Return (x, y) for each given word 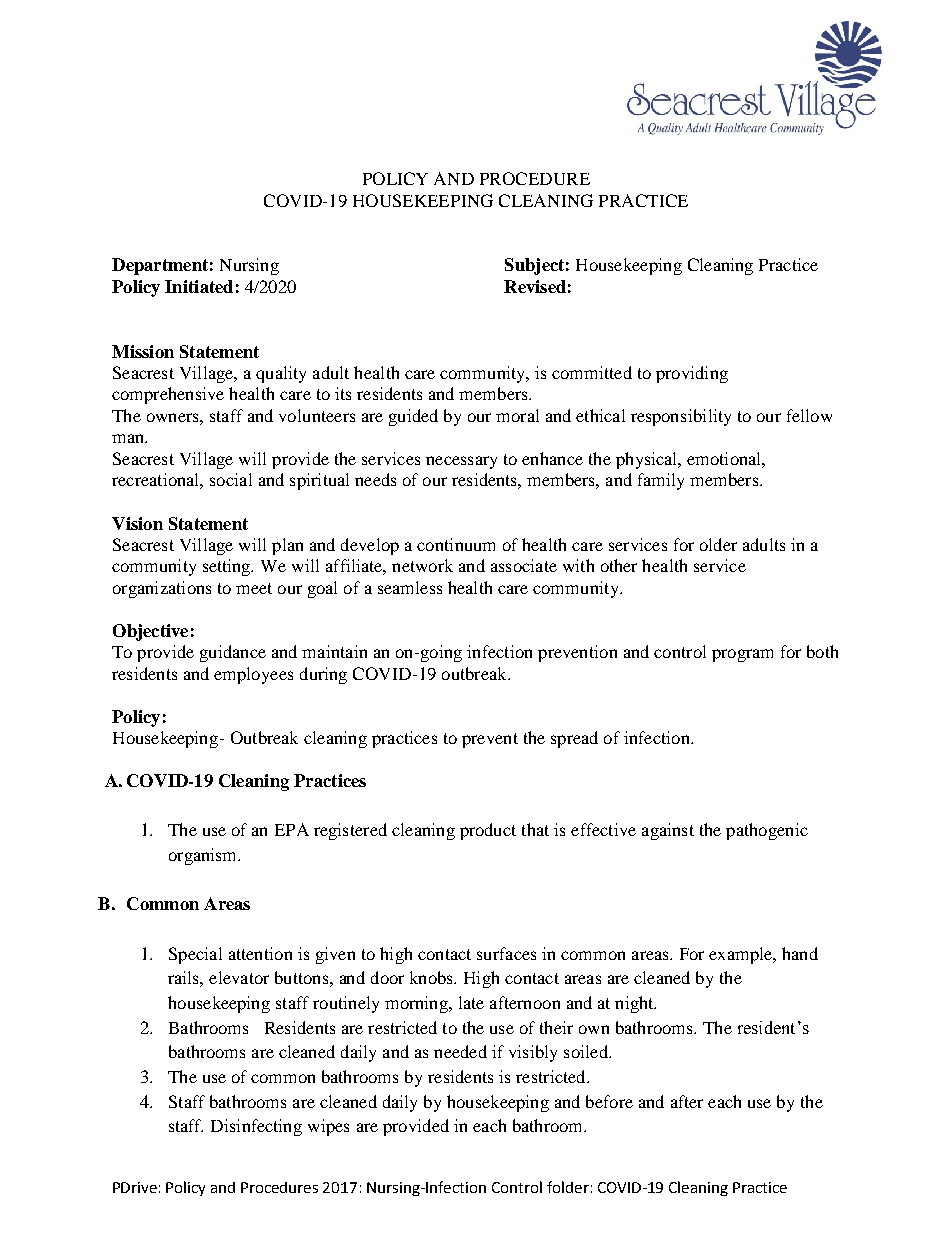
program (742, 655)
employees (253, 675)
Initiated (199, 286)
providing (692, 374)
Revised (535, 286)
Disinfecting (256, 1127)
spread (574, 739)
